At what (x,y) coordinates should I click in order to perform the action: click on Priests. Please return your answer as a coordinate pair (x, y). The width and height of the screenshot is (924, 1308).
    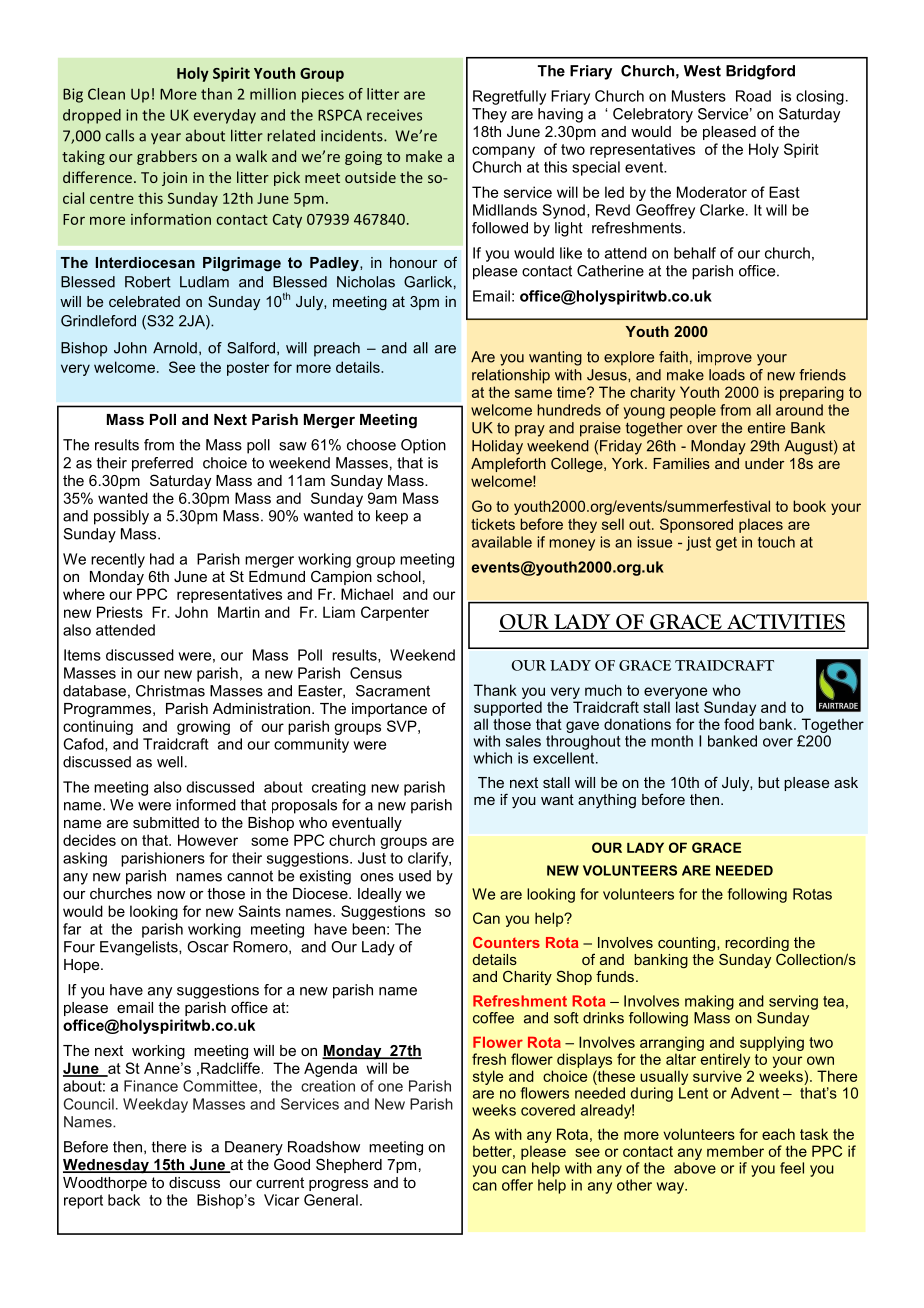
    Looking at the image, I should click on (120, 612).
